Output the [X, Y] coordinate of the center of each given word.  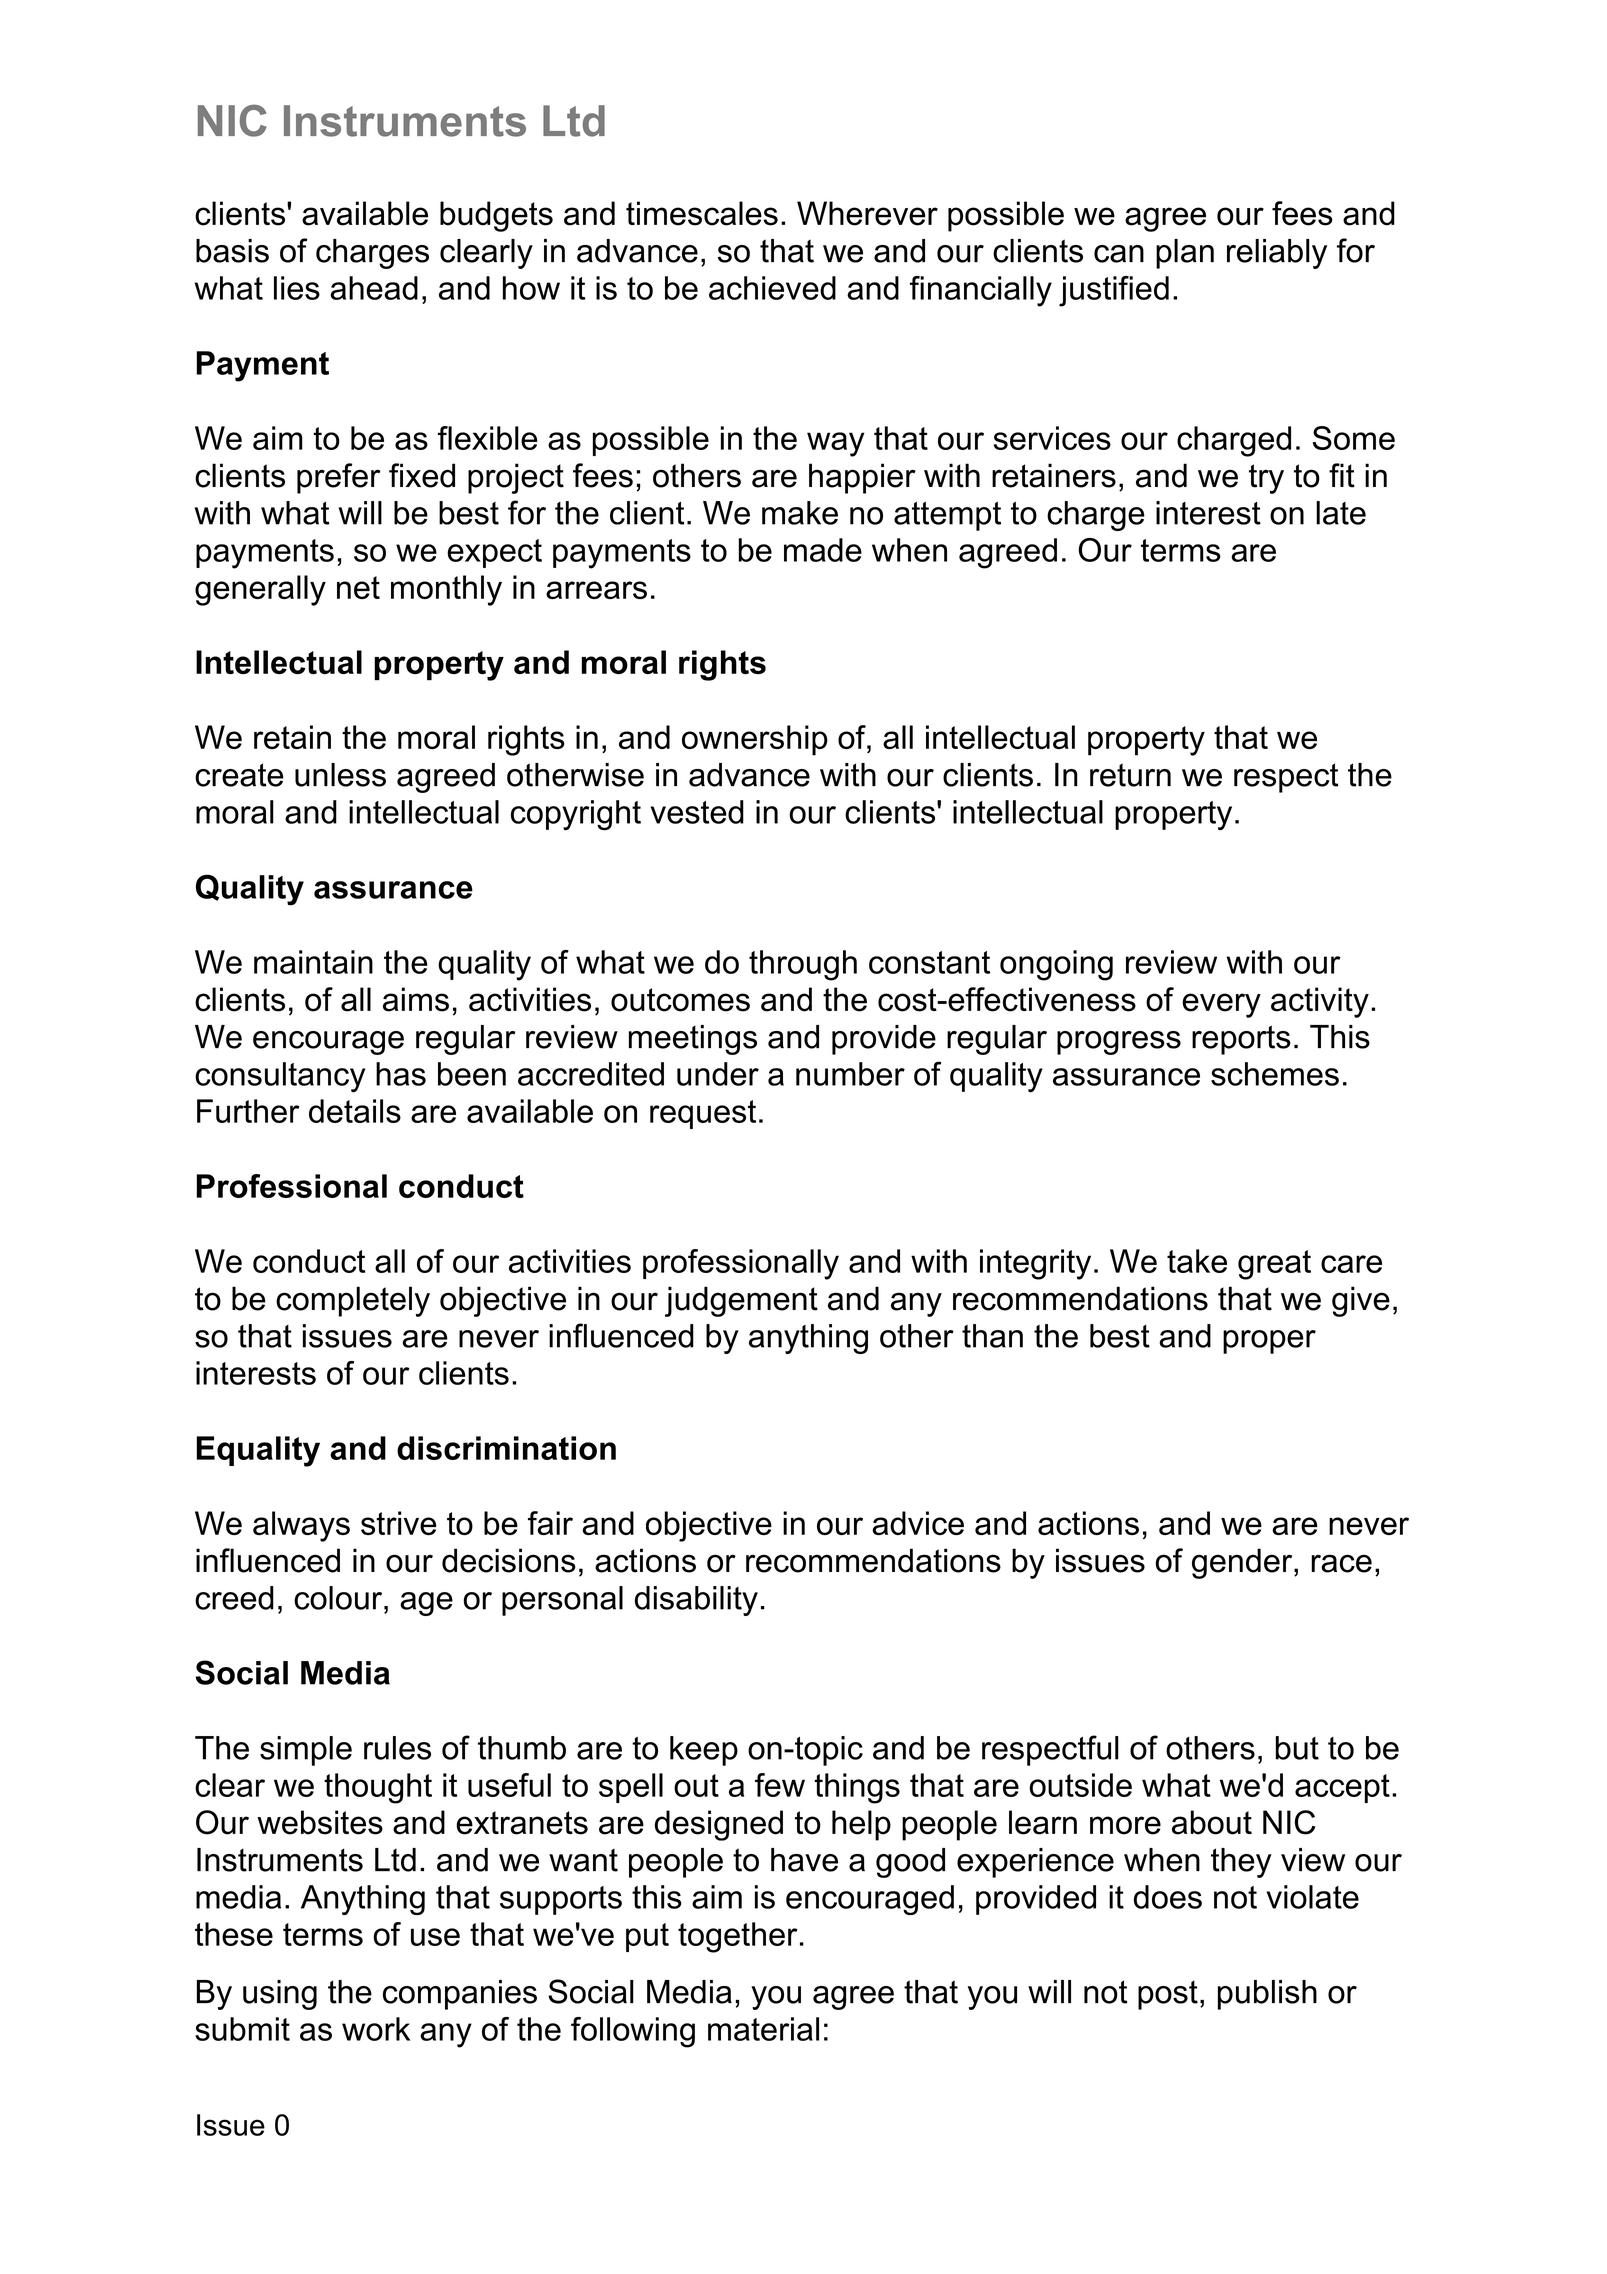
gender [1243, 1563]
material [763, 2029]
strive [399, 1523]
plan [1185, 254]
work [376, 2029]
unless [340, 775]
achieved [772, 288]
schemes [1275, 1074]
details [355, 1111]
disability [696, 1601]
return [1130, 775]
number [850, 1074]
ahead [374, 288]
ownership [755, 740]
